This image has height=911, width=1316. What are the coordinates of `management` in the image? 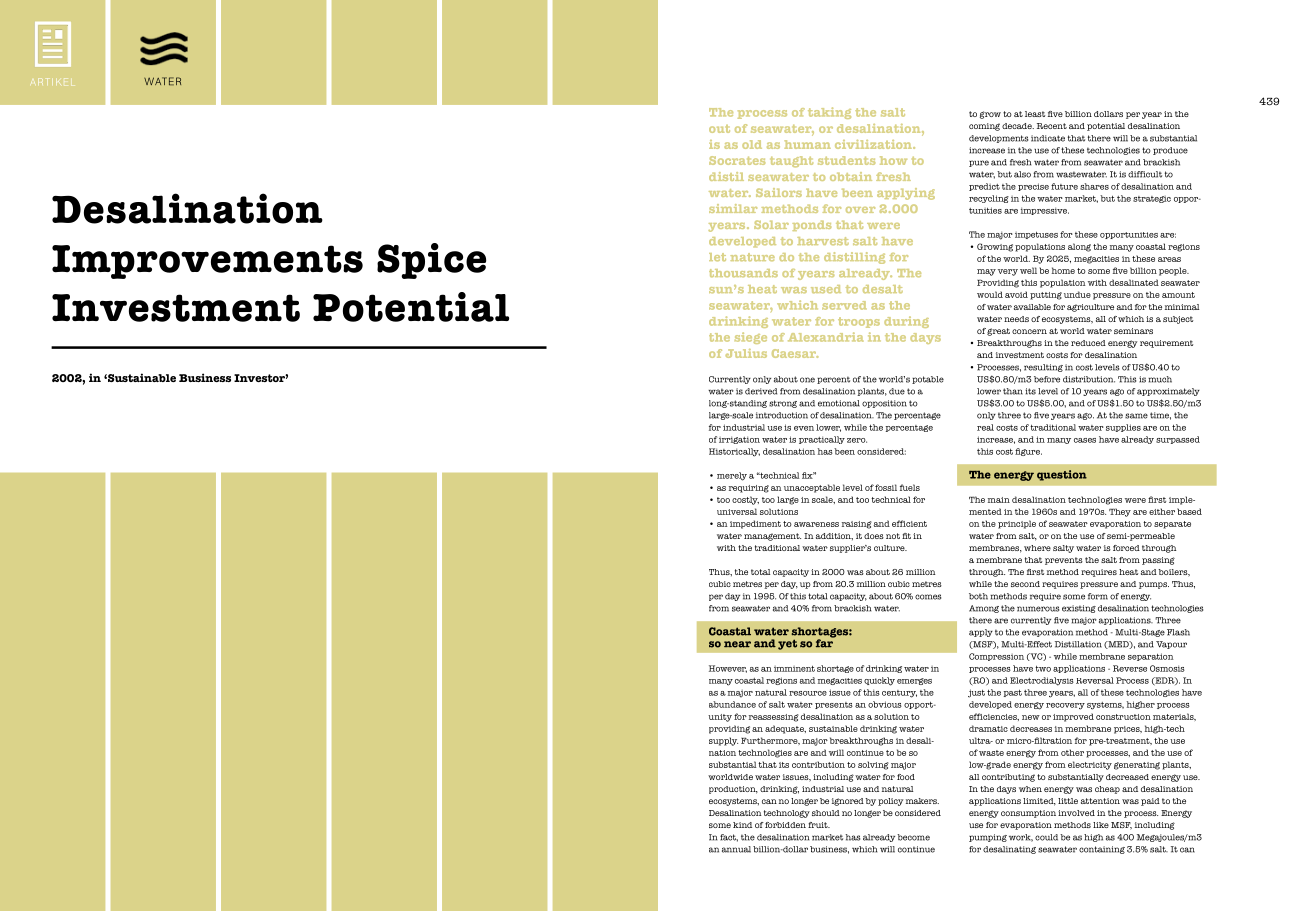 It's located at (772, 537).
